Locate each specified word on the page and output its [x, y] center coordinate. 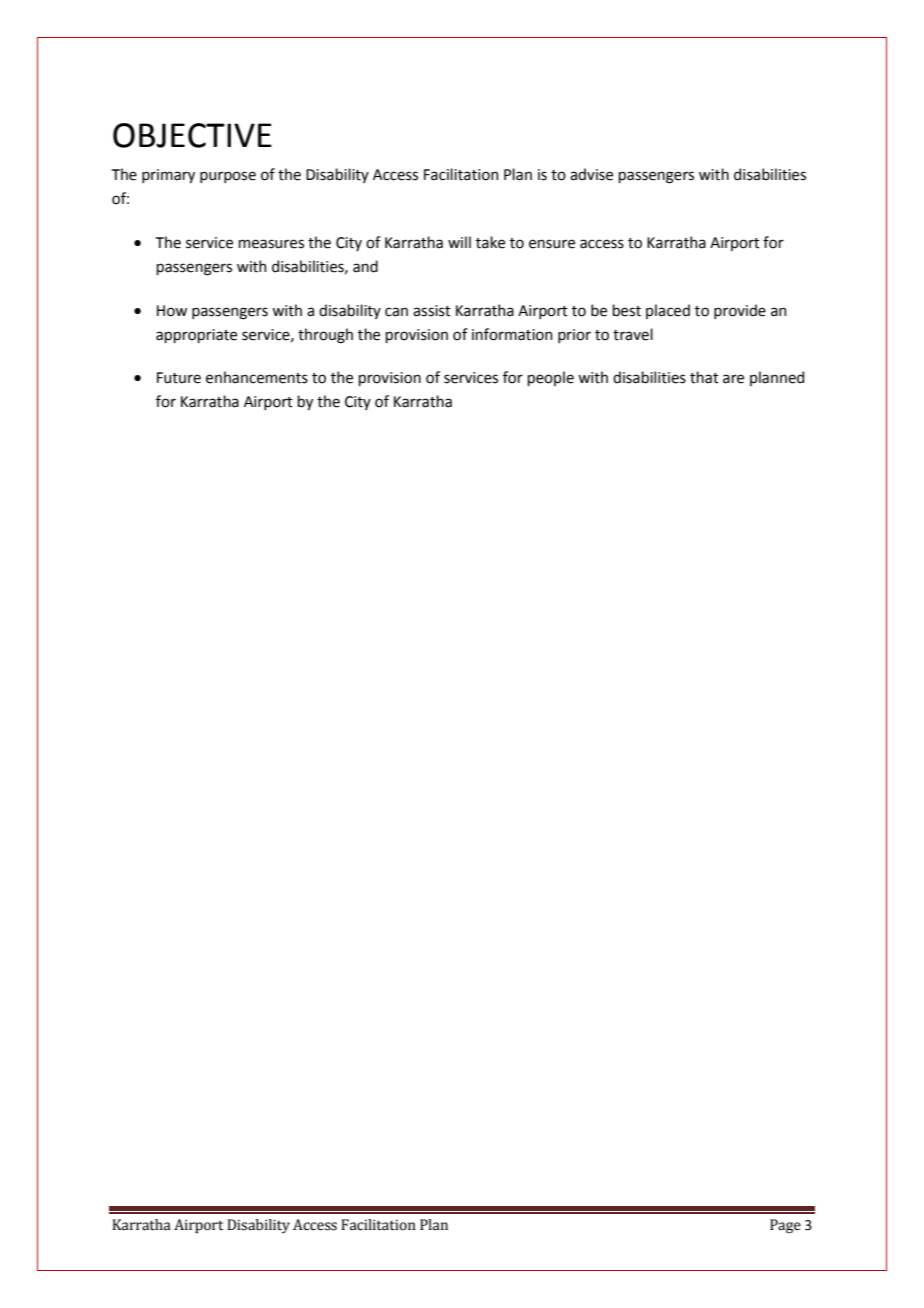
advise [591, 174]
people [550, 378]
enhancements [257, 377]
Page [785, 1226]
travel [633, 334]
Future [179, 378]
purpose [228, 177]
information [512, 334]
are [733, 379]
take [490, 242]
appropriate [196, 336]
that [704, 377]
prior [574, 336]
